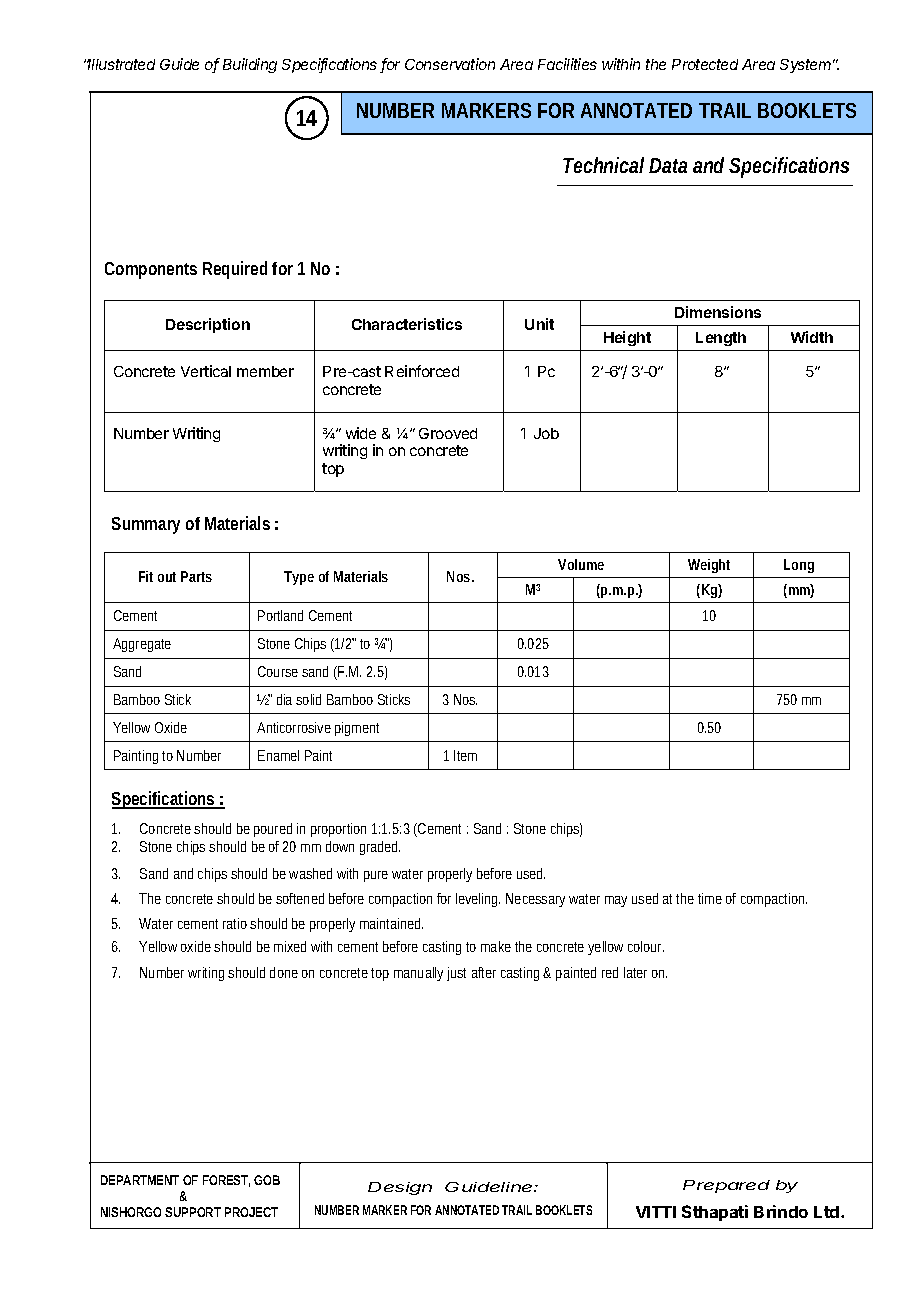 The width and height of the screenshot is (924, 1308). Describe the element at coordinates (400, 1188) in the screenshot. I see `Design` at that location.
